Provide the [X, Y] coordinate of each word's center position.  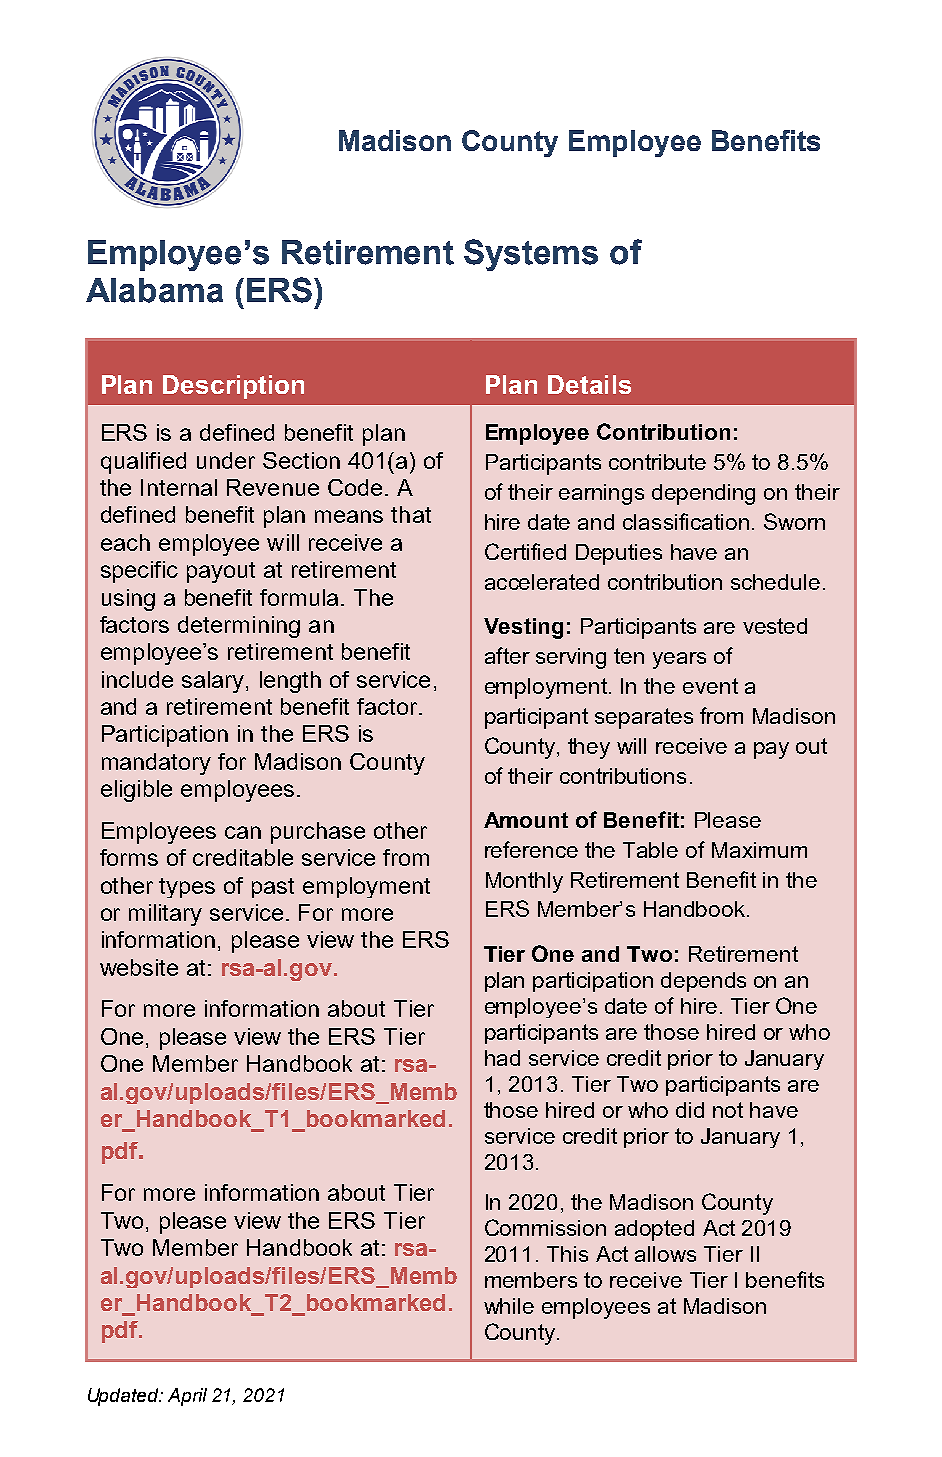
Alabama [154, 290]
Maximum [759, 850]
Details [589, 384]
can [243, 832]
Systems [531, 255]
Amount [526, 820]
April [187, 1397]
